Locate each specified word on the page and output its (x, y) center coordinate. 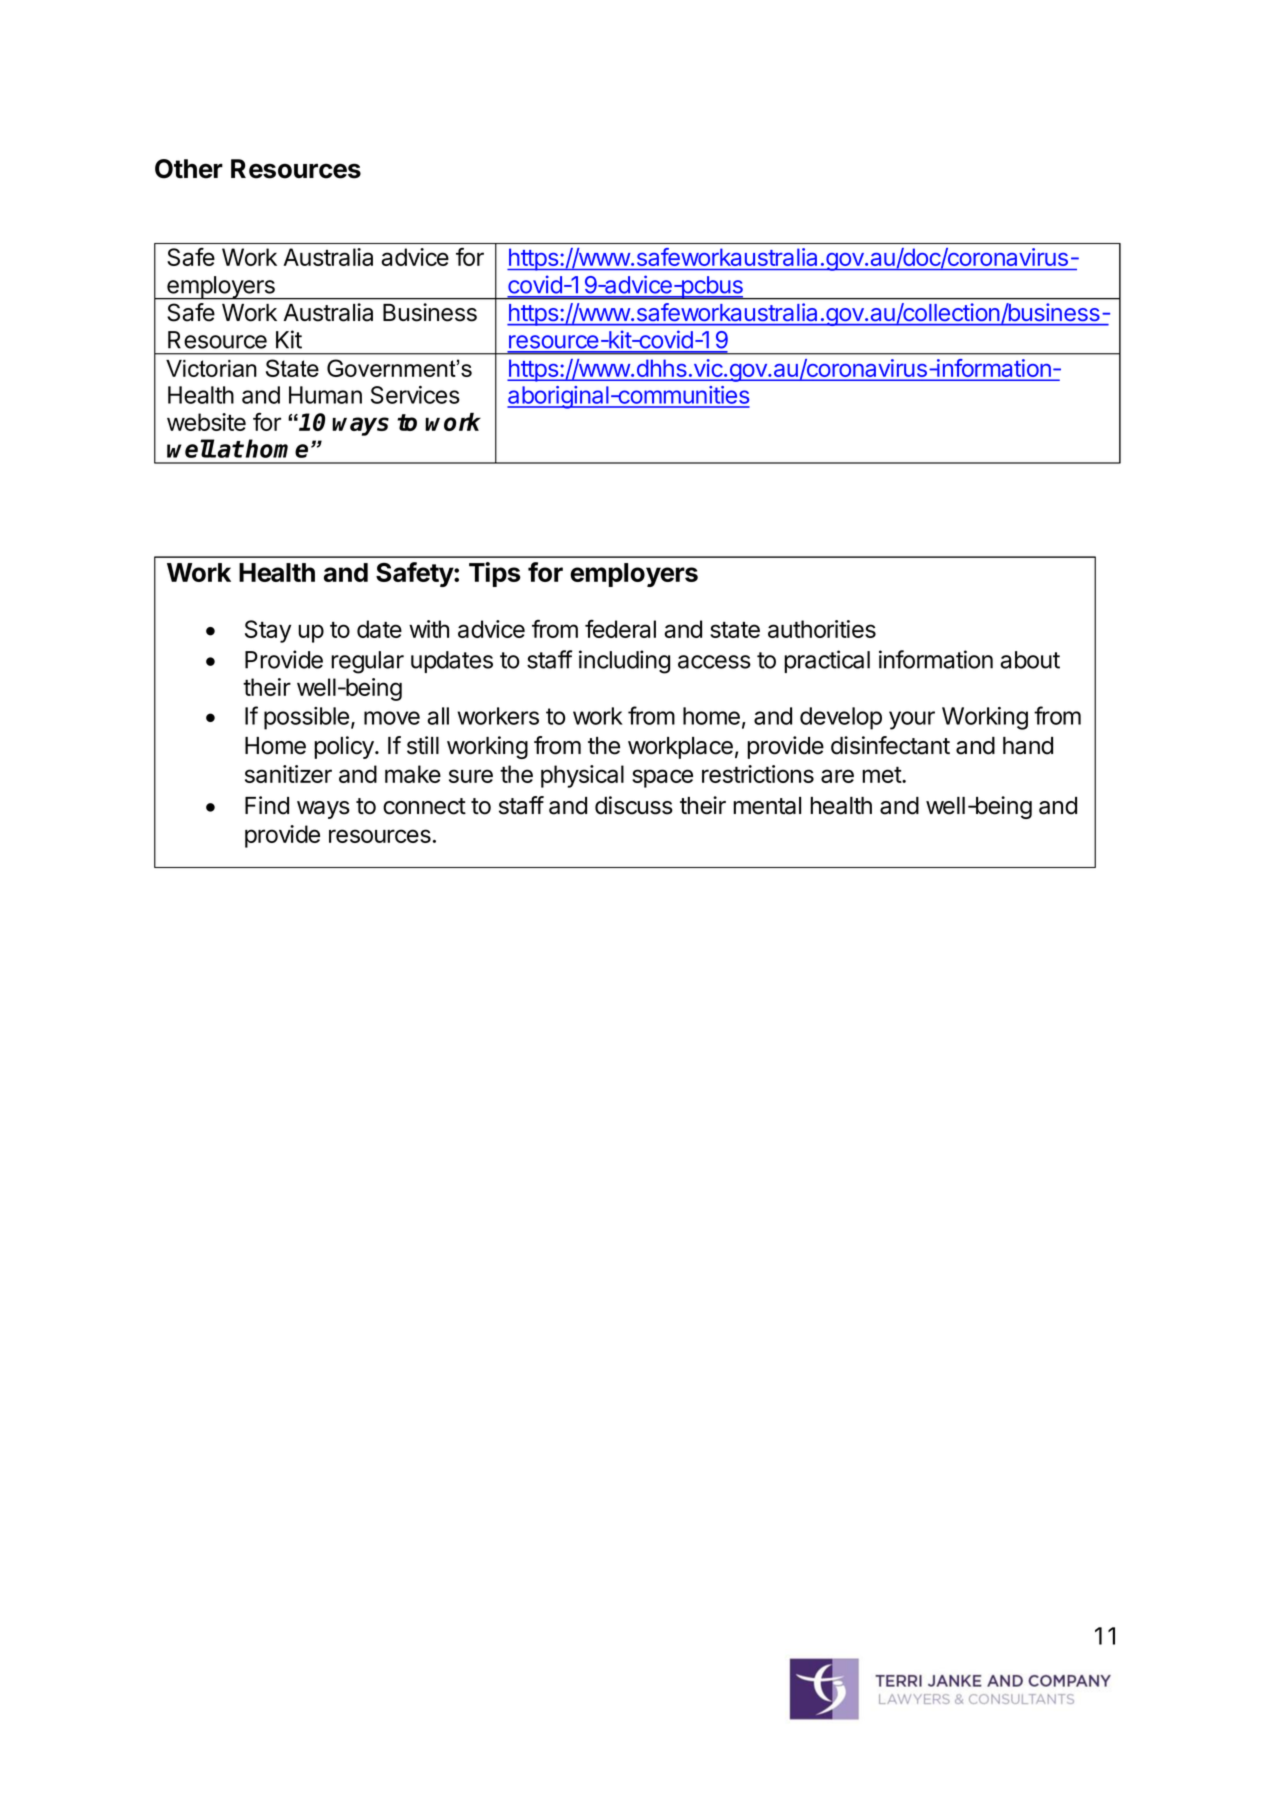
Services (415, 395)
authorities (822, 629)
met (882, 774)
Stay (268, 631)
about (1030, 660)
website (206, 422)
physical (582, 776)
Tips (495, 574)
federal (620, 629)
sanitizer (288, 774)
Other (189, 169)
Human (325, 395)
